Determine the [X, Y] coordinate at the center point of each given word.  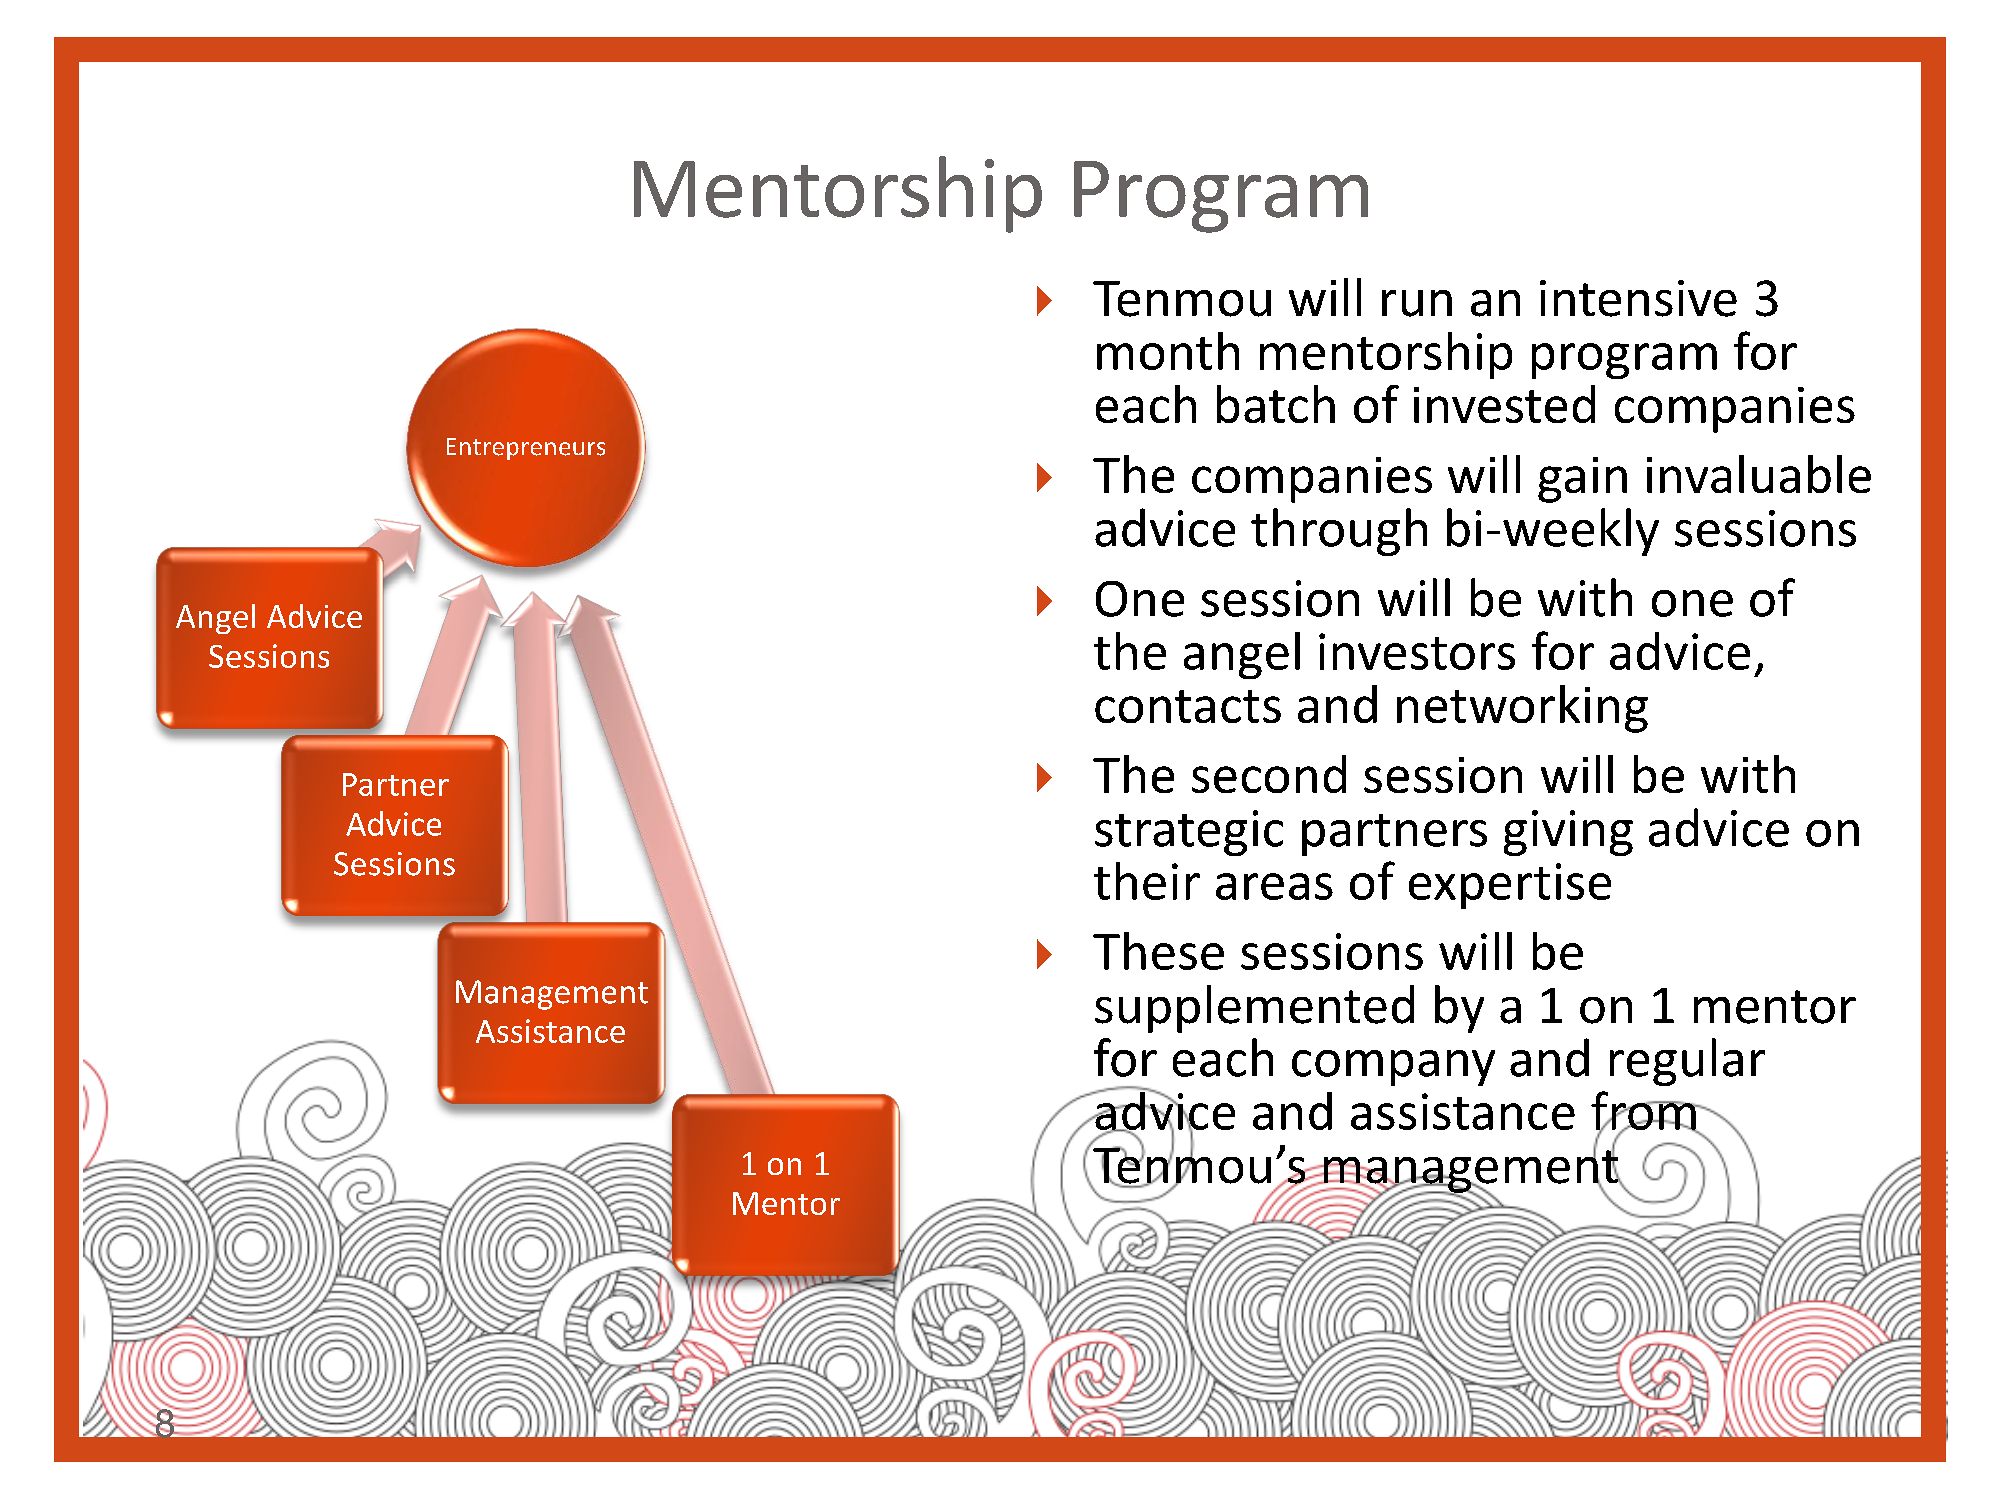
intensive [1638, 298]
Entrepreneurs [526, 449]
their [1147, 881]
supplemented [1254, 1009]
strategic [1189, 833]
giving [1568, 833]
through [1339, 532]
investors [1417, 651]
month [1168, 351]
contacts [1188, 706]
